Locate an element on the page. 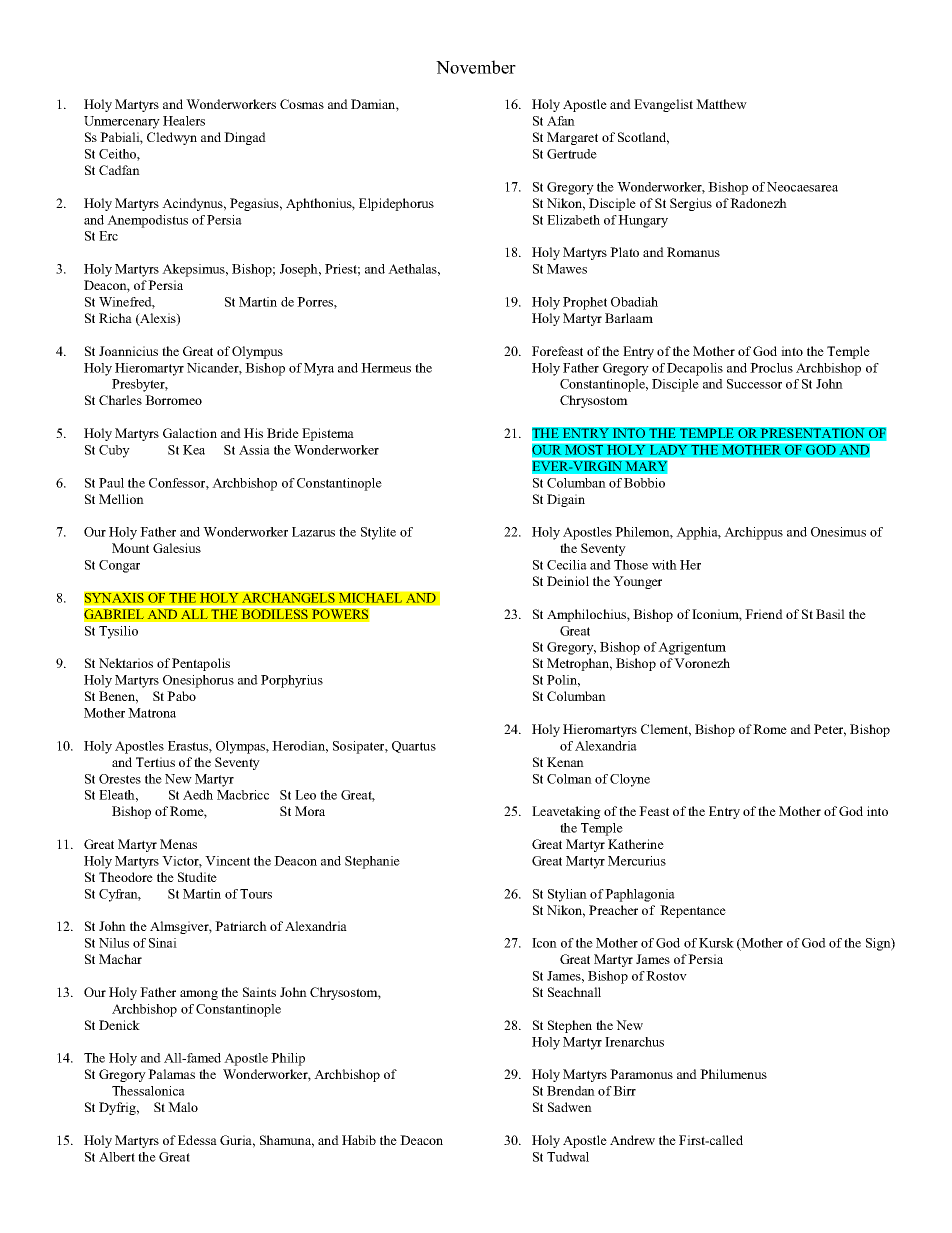  Friend is located at coordinates (764, 614).
